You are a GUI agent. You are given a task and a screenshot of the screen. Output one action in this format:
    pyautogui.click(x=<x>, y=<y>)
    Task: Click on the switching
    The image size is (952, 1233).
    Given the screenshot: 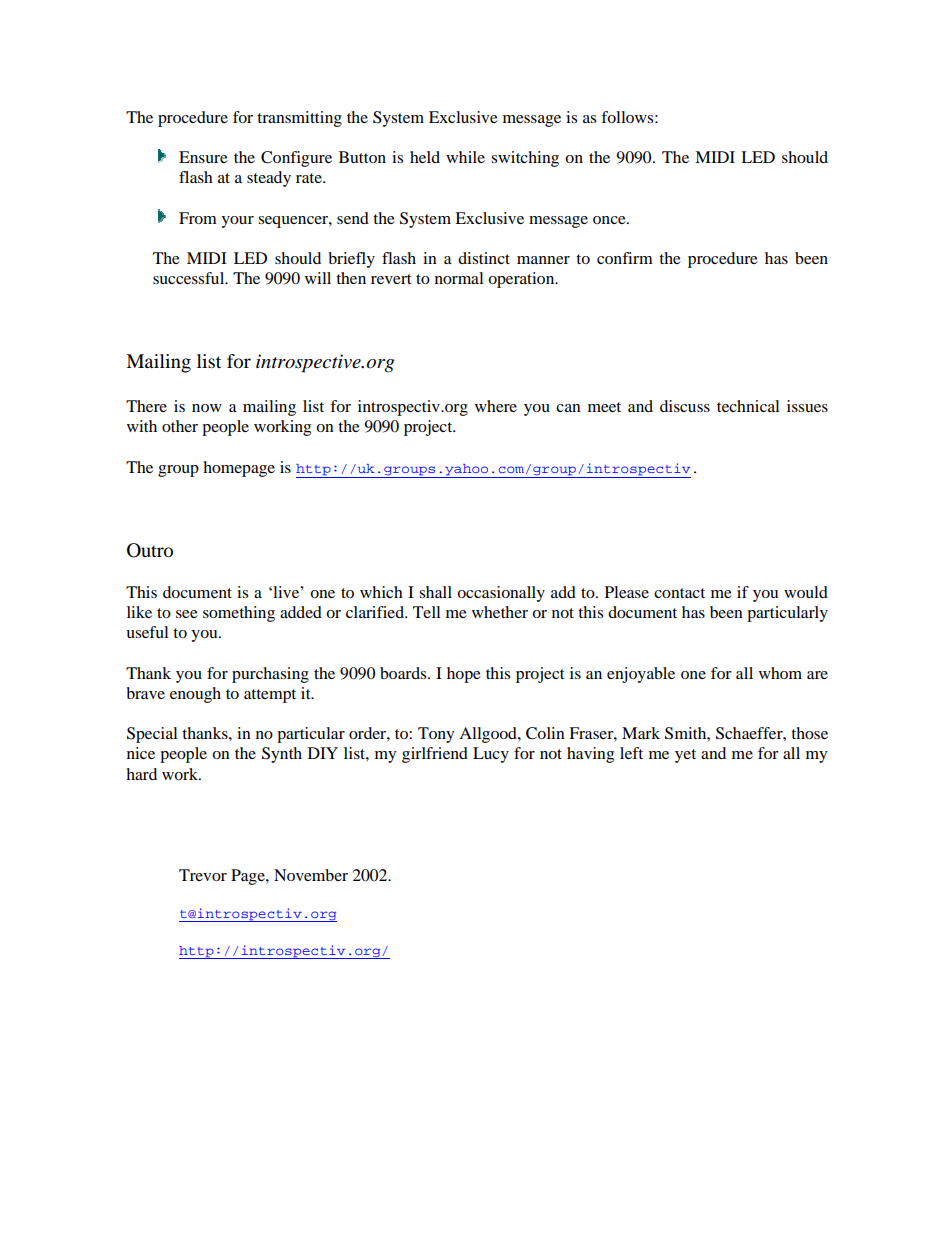 What is the action you would take?
    pyautogui.click(x=525, y=159)
